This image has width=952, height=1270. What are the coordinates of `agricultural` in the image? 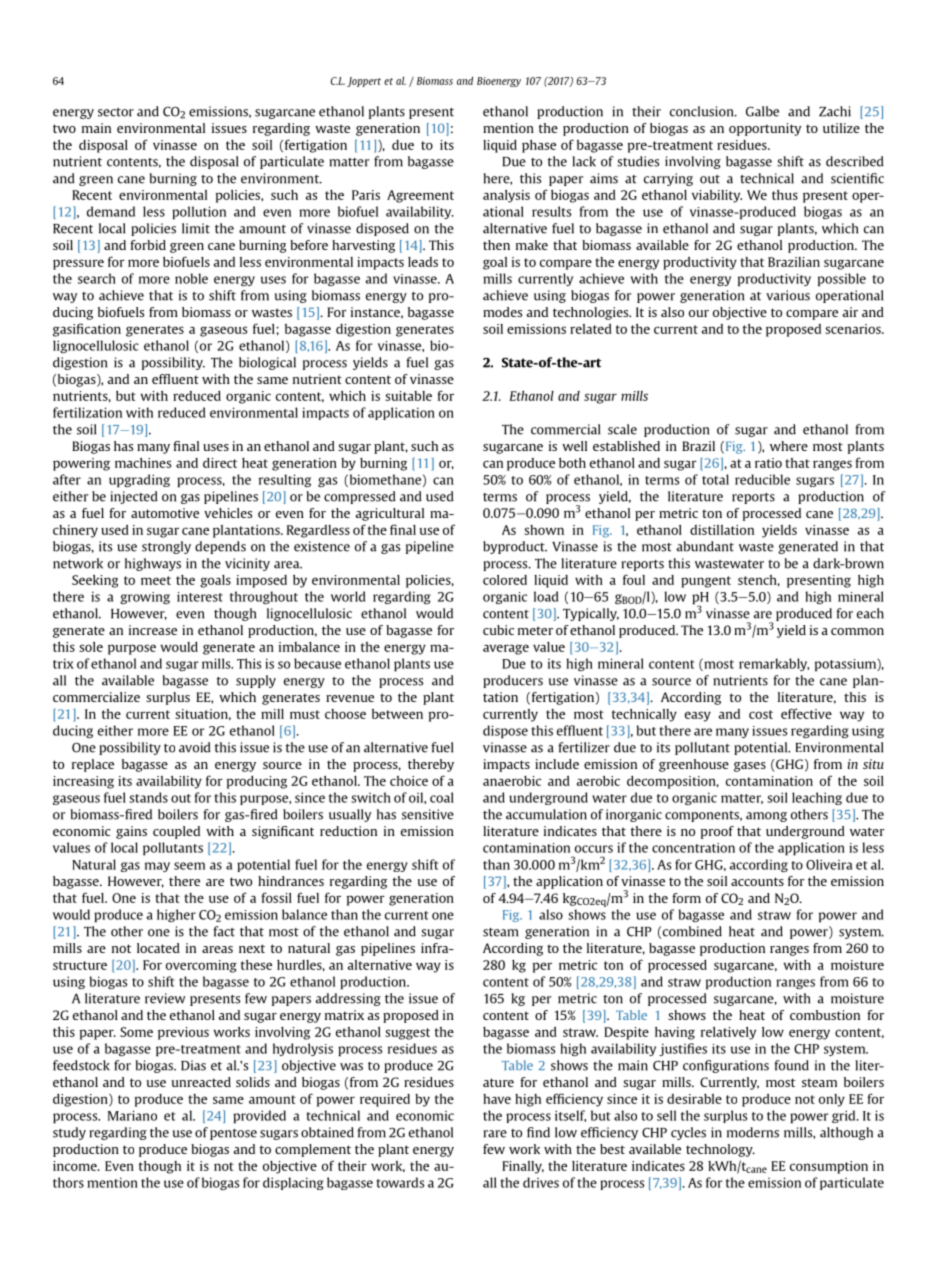 It's located at (390, 514).
